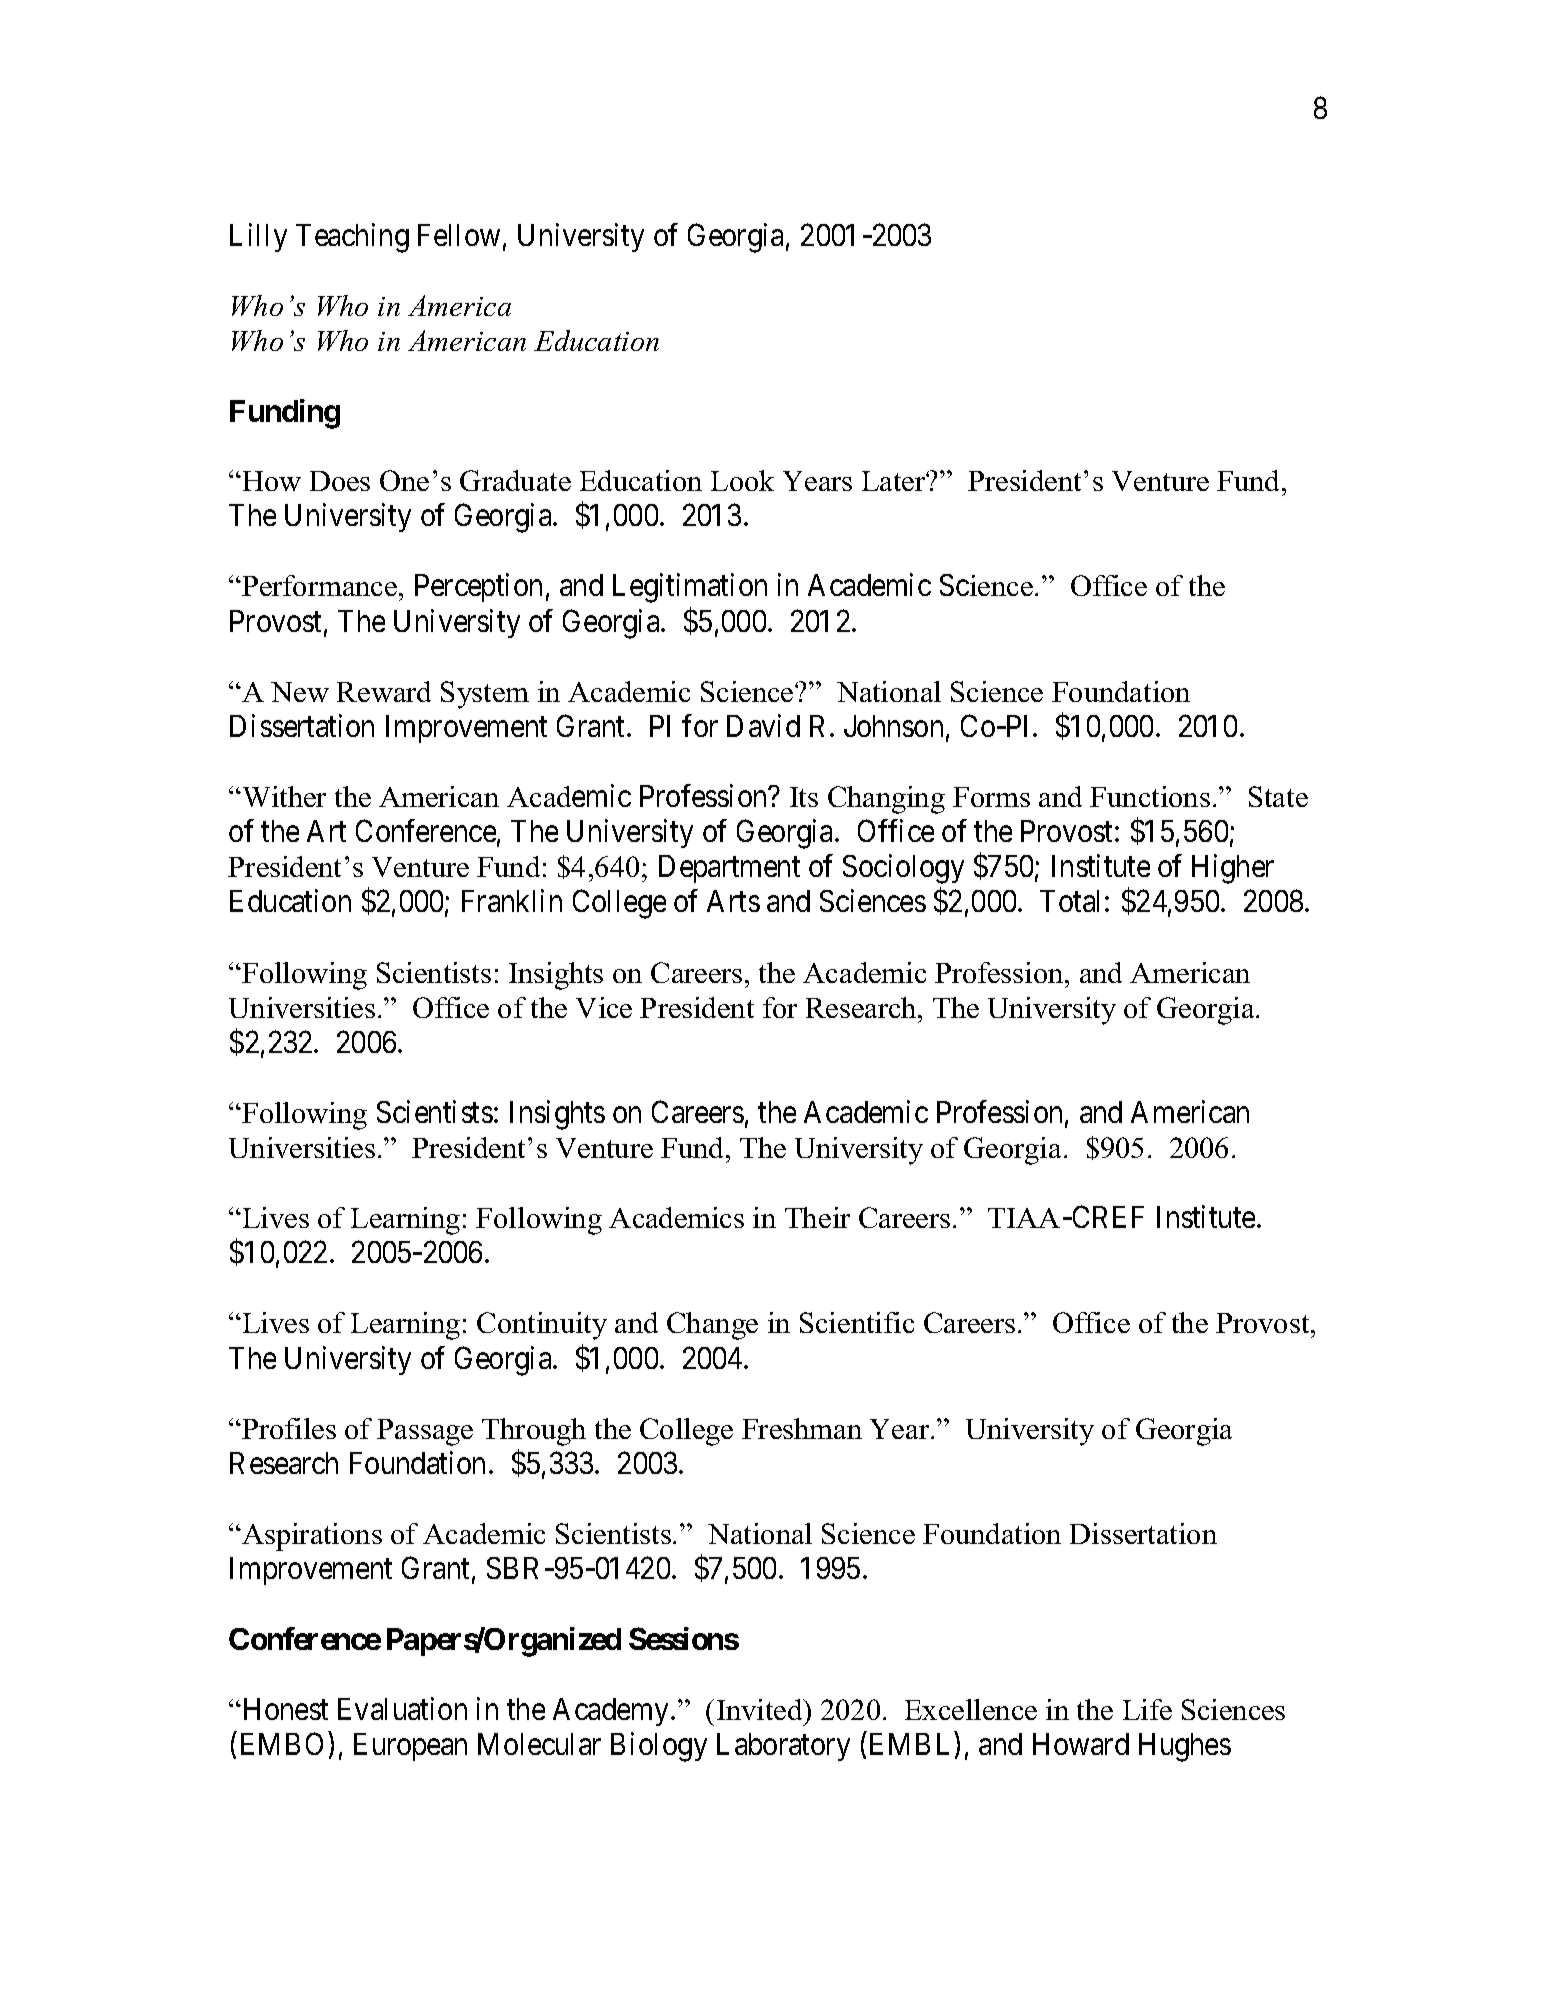 The image size is (1556, 2014). Describe the element at coordinates (1147, 1709) in the screenshot. I see `Life` at that location.
